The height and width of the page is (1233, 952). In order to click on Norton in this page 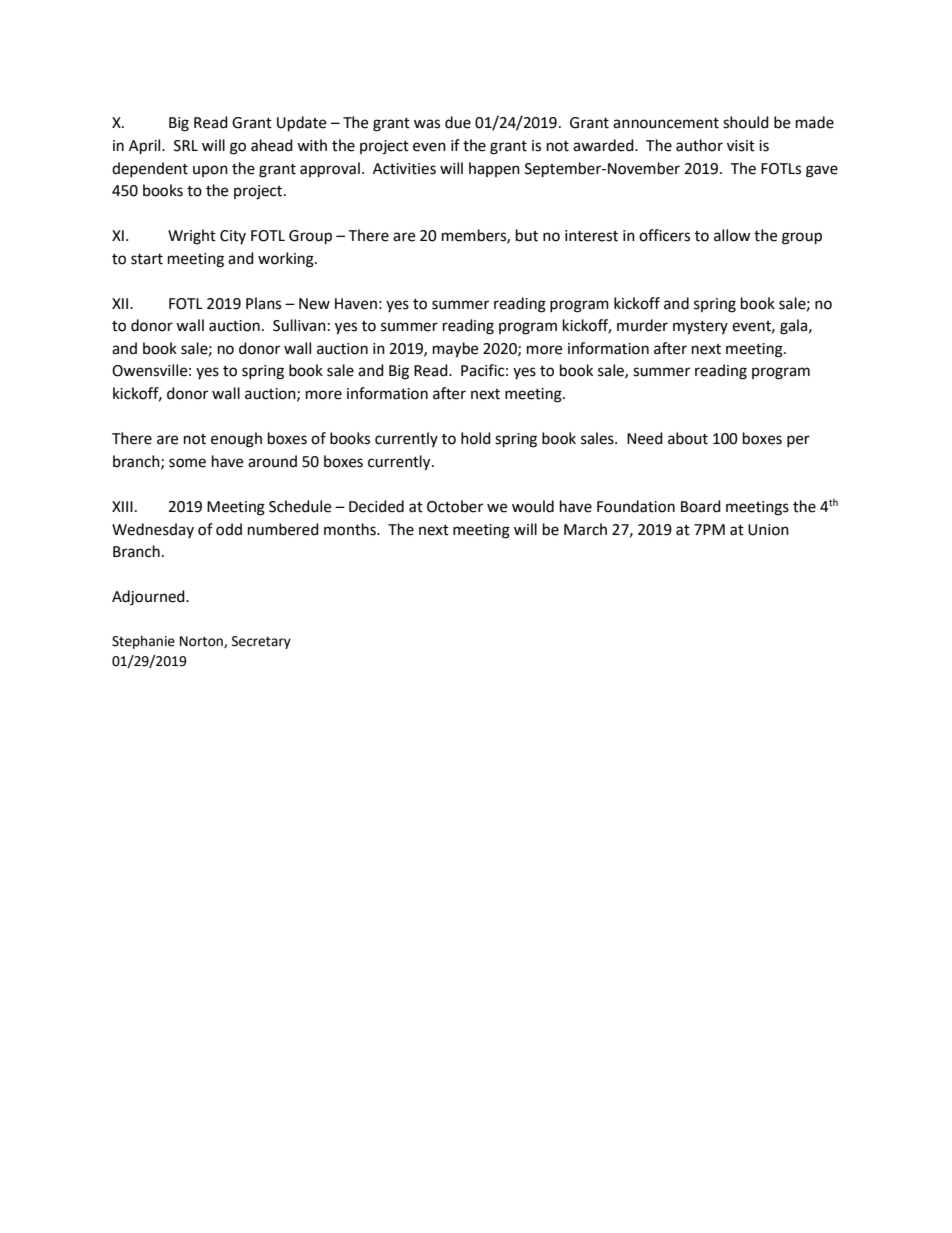, I will do `click(202, 642)`.
